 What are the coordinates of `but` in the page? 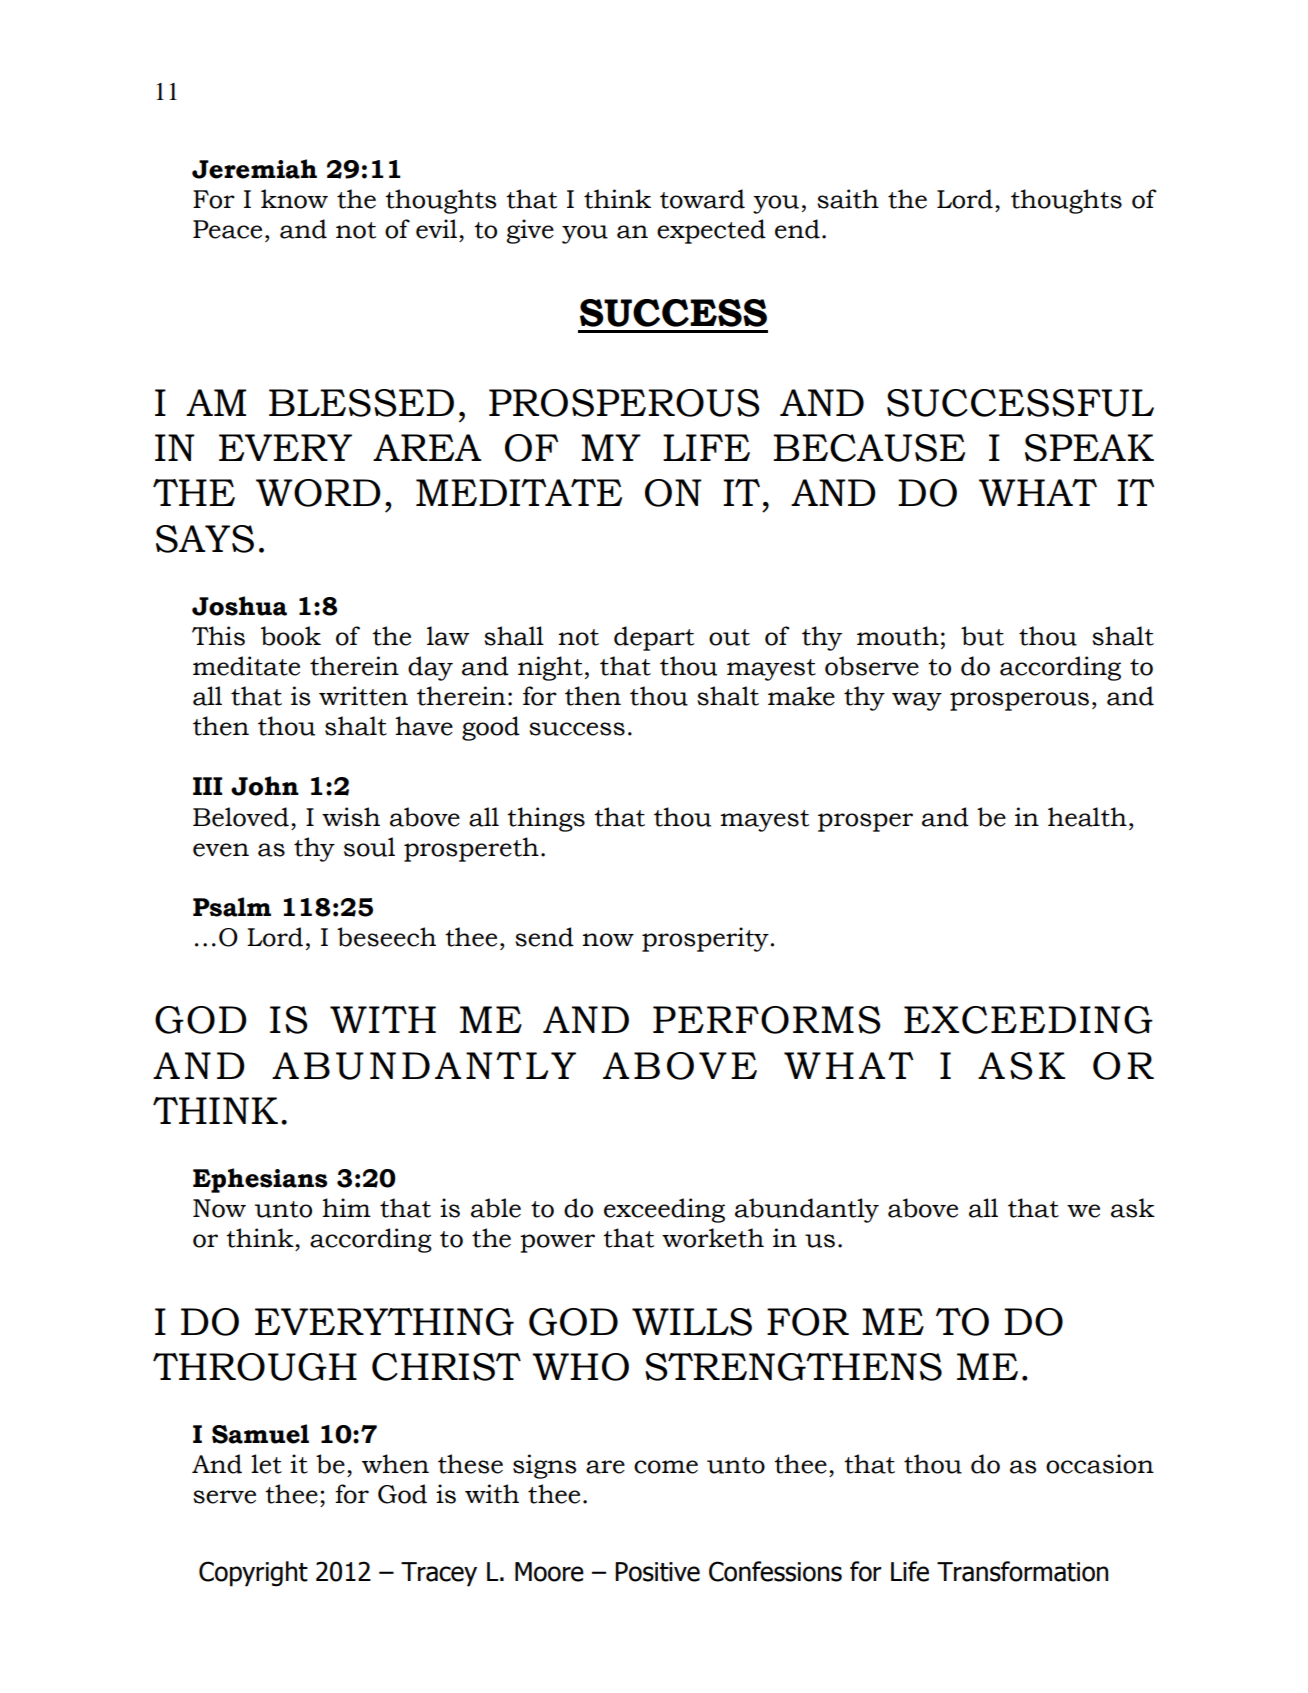 It's located at (982, 636).
